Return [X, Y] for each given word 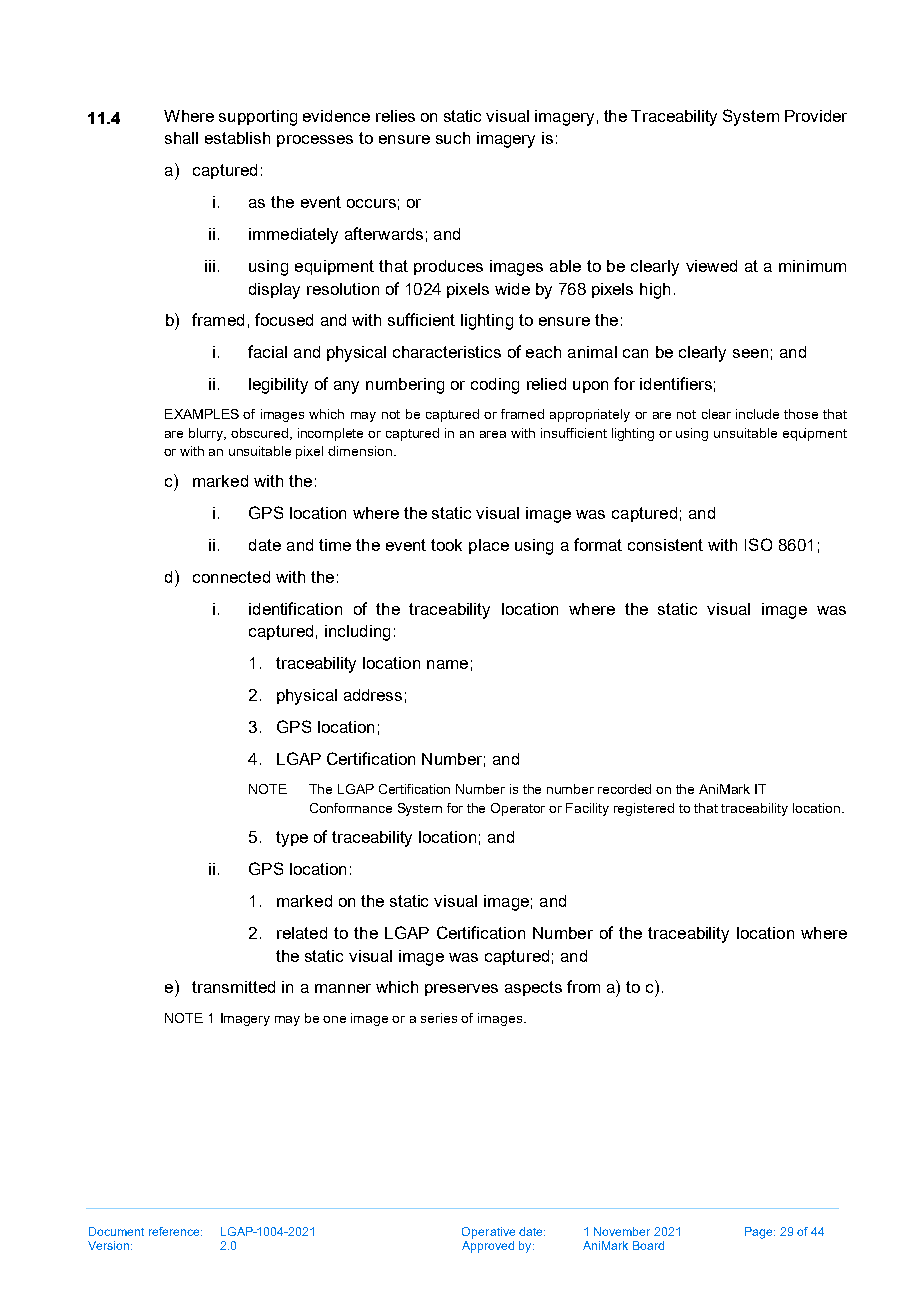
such [453, 138]
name [447, 664]
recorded [624, 789]
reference [175, 1231]
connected [231, 577]
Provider [816, 116]
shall [181, 138]
